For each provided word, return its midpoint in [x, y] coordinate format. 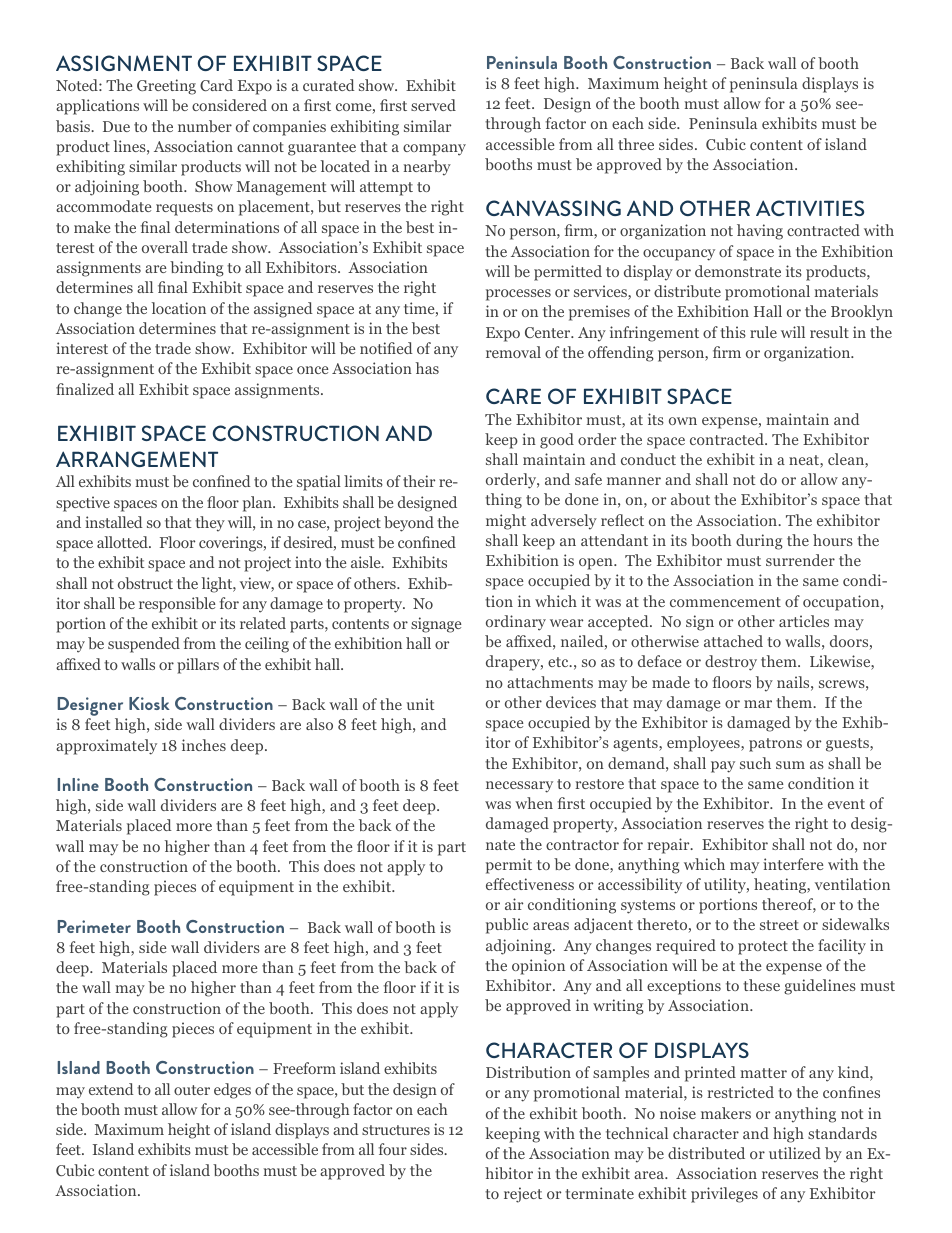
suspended [144, 645]
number [205, 126]
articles [804, 621]
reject [523, 1195]
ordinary [516, 623]
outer [192, 1090]
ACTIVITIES [810, 208]
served [433, 105]
